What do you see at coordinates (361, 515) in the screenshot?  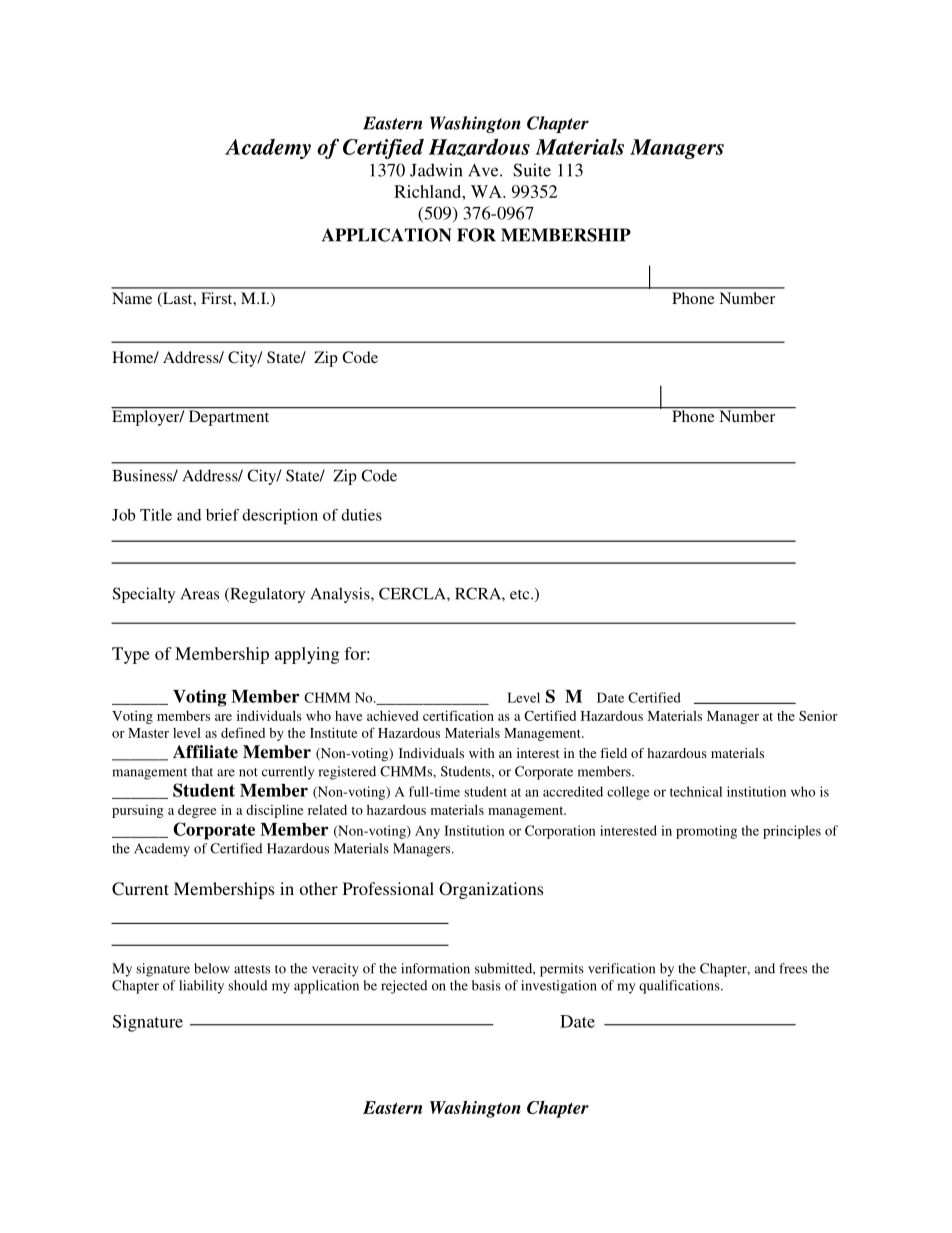 I see `duties` at bounding box center [361, 515].
